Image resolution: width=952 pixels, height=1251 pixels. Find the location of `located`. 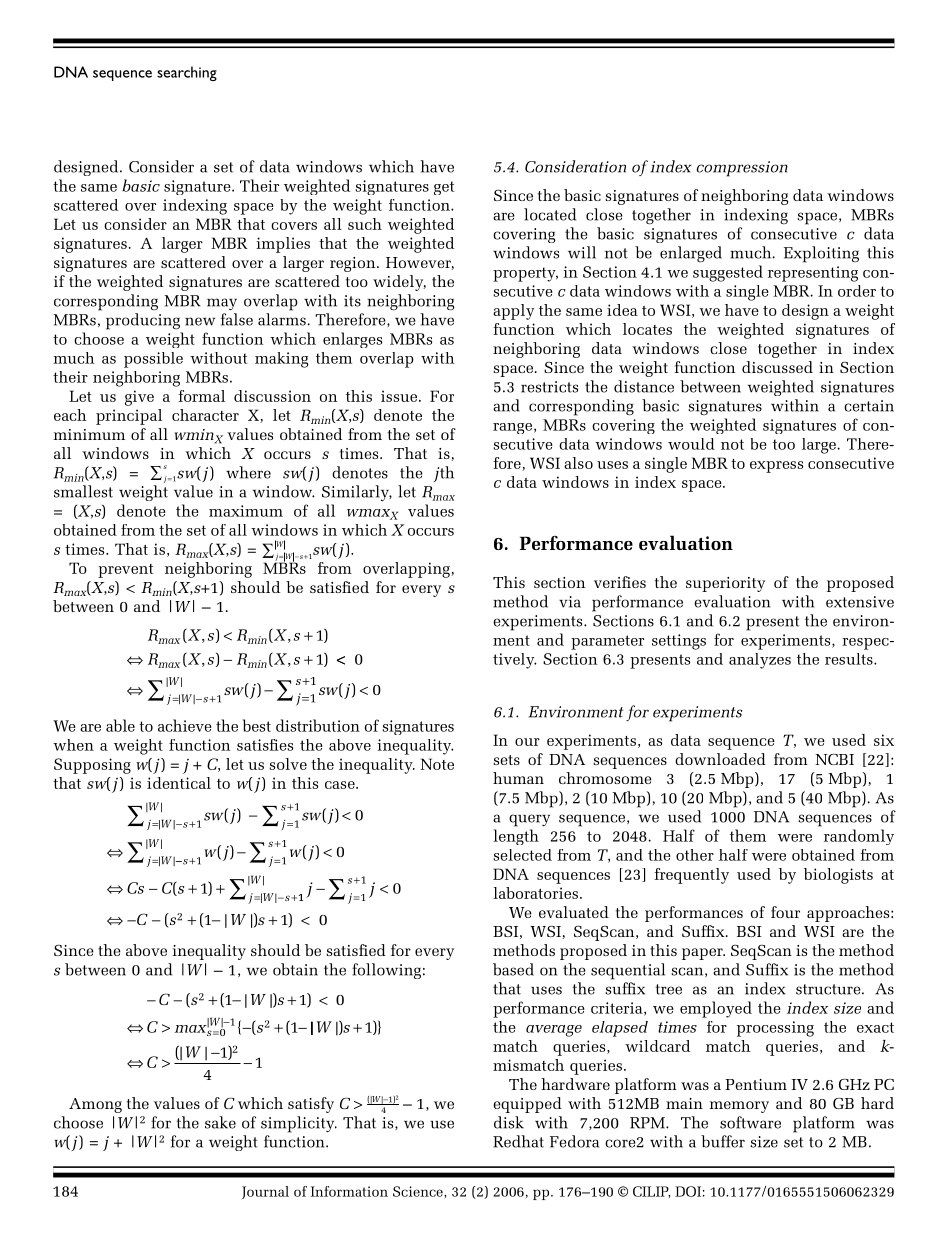

located is located at coordinates (550, 214).
